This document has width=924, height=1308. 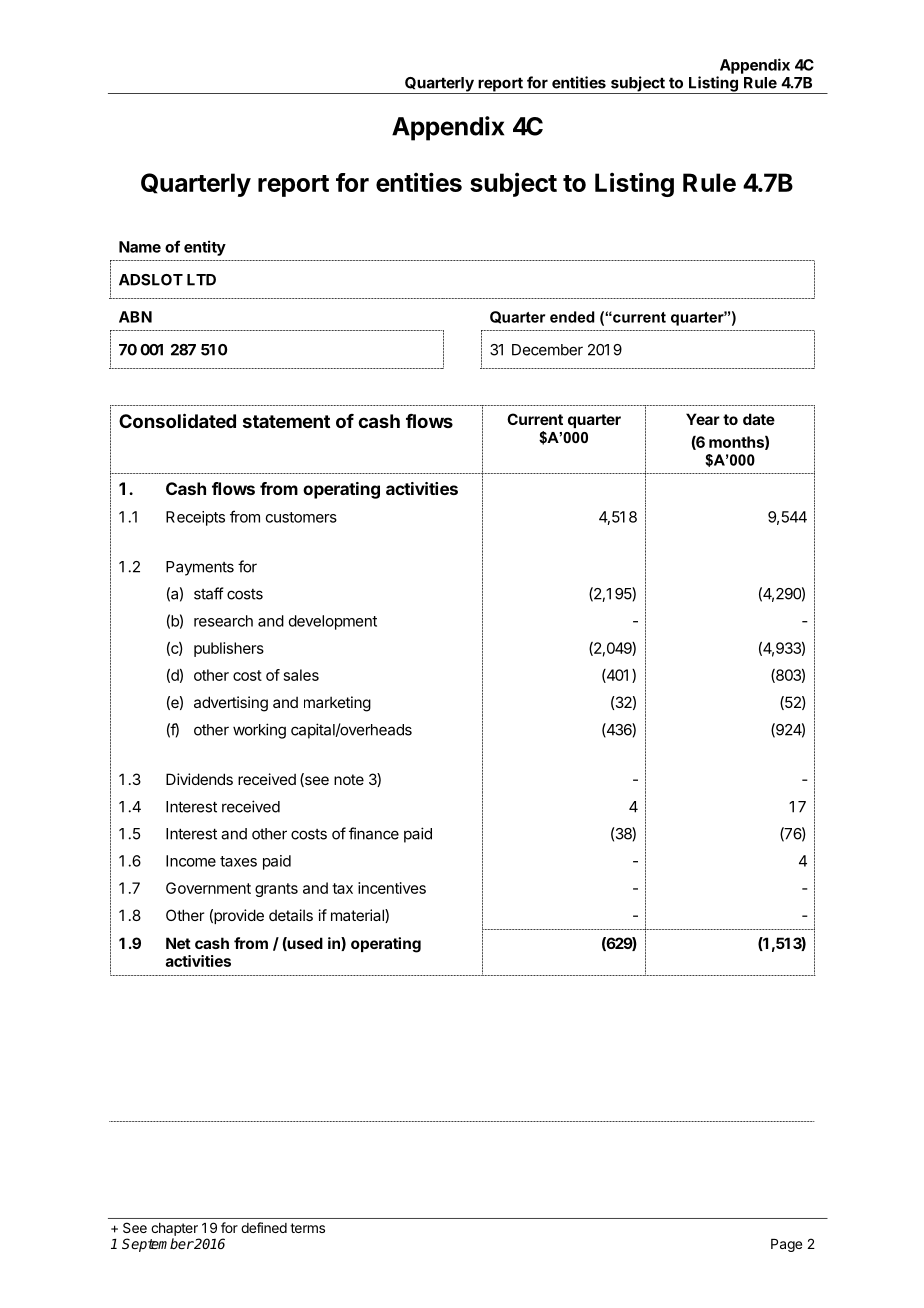 I want to click on Year, so click(x=703, y=419).
